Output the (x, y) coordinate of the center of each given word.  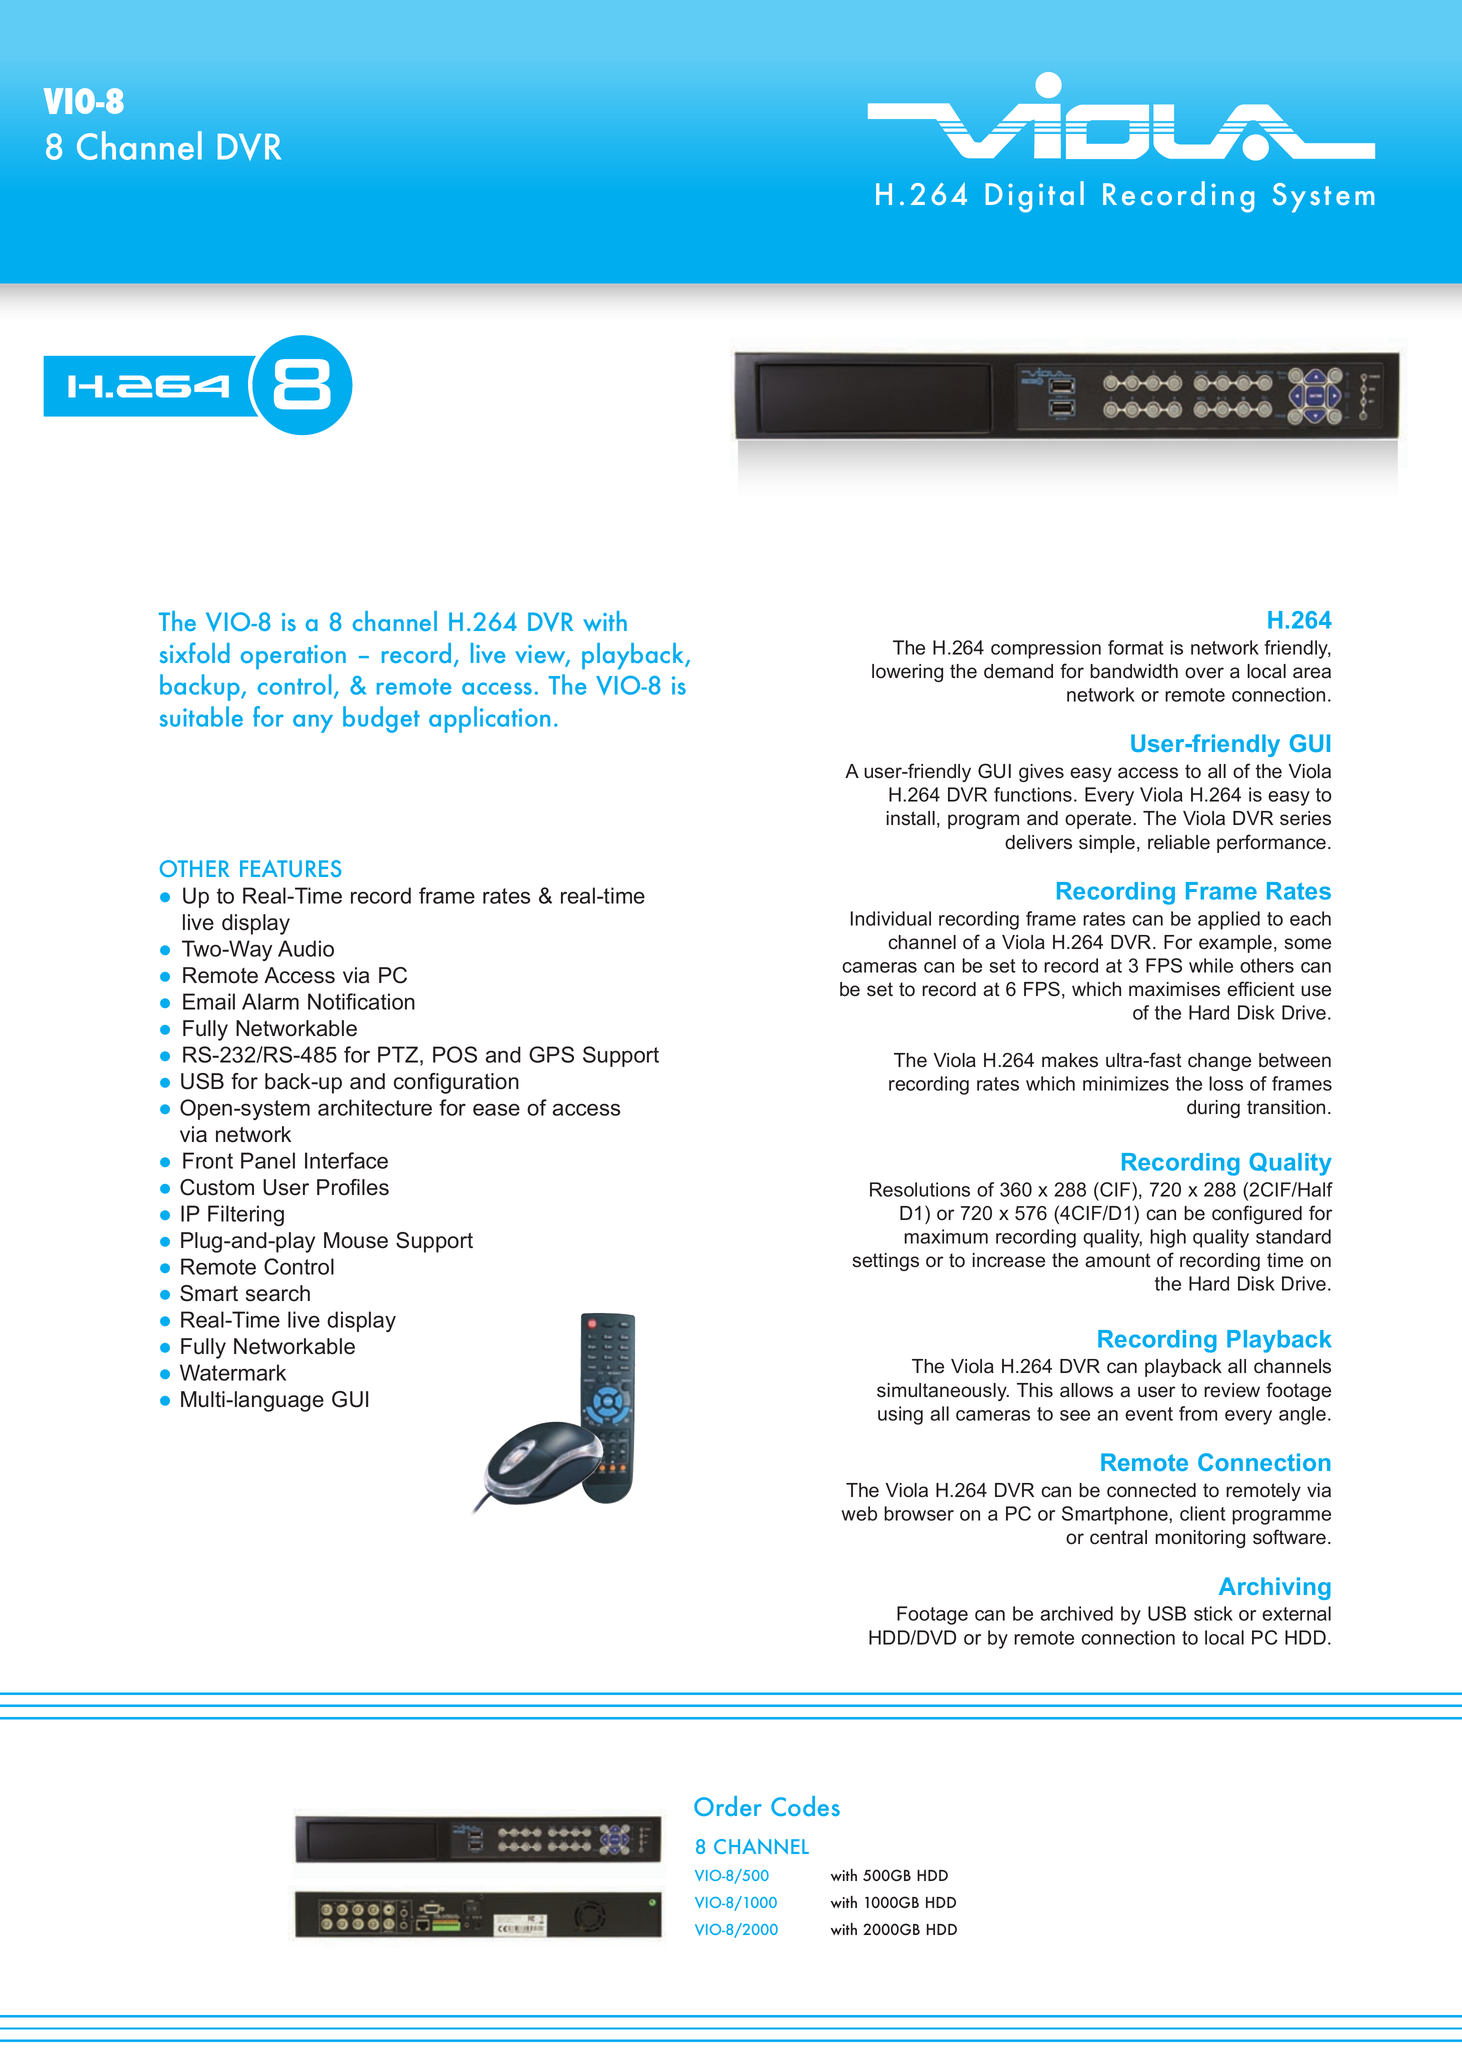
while (1211, 965)
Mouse (356, 1240)
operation (293, 657)
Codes (805, 1806)
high (1168, 1238)
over (1204, 673)
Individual (891, 918)
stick (1213, 1613)
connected (1151, 1490)
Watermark (233, 1372)
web (859, 1513)
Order (728, 1806)
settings (885, 1262)
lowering (907, 673)
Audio (306, 948)
